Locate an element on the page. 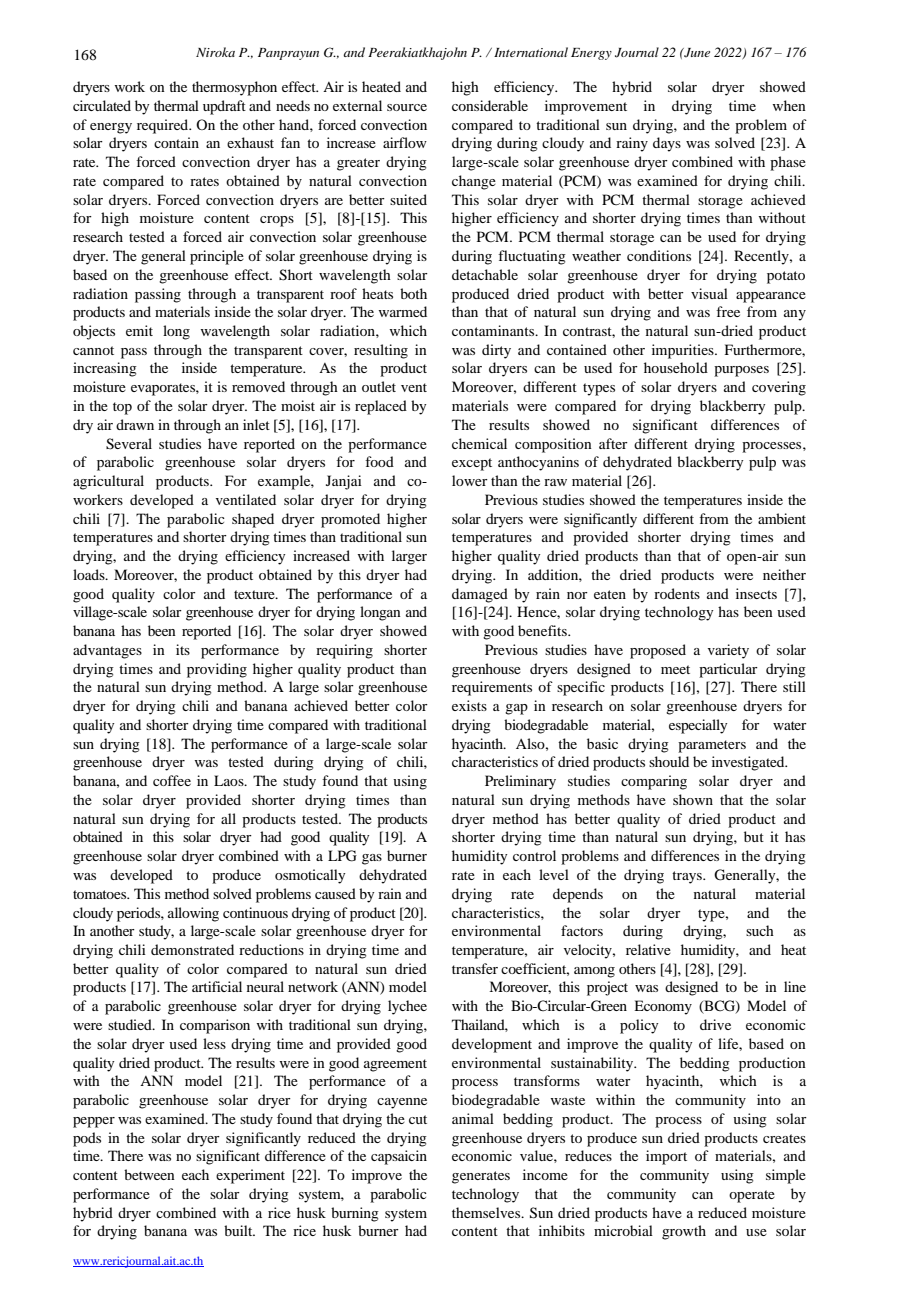 The width and height of the page is (924, 1308). required is located at coordinates (164, 126).
